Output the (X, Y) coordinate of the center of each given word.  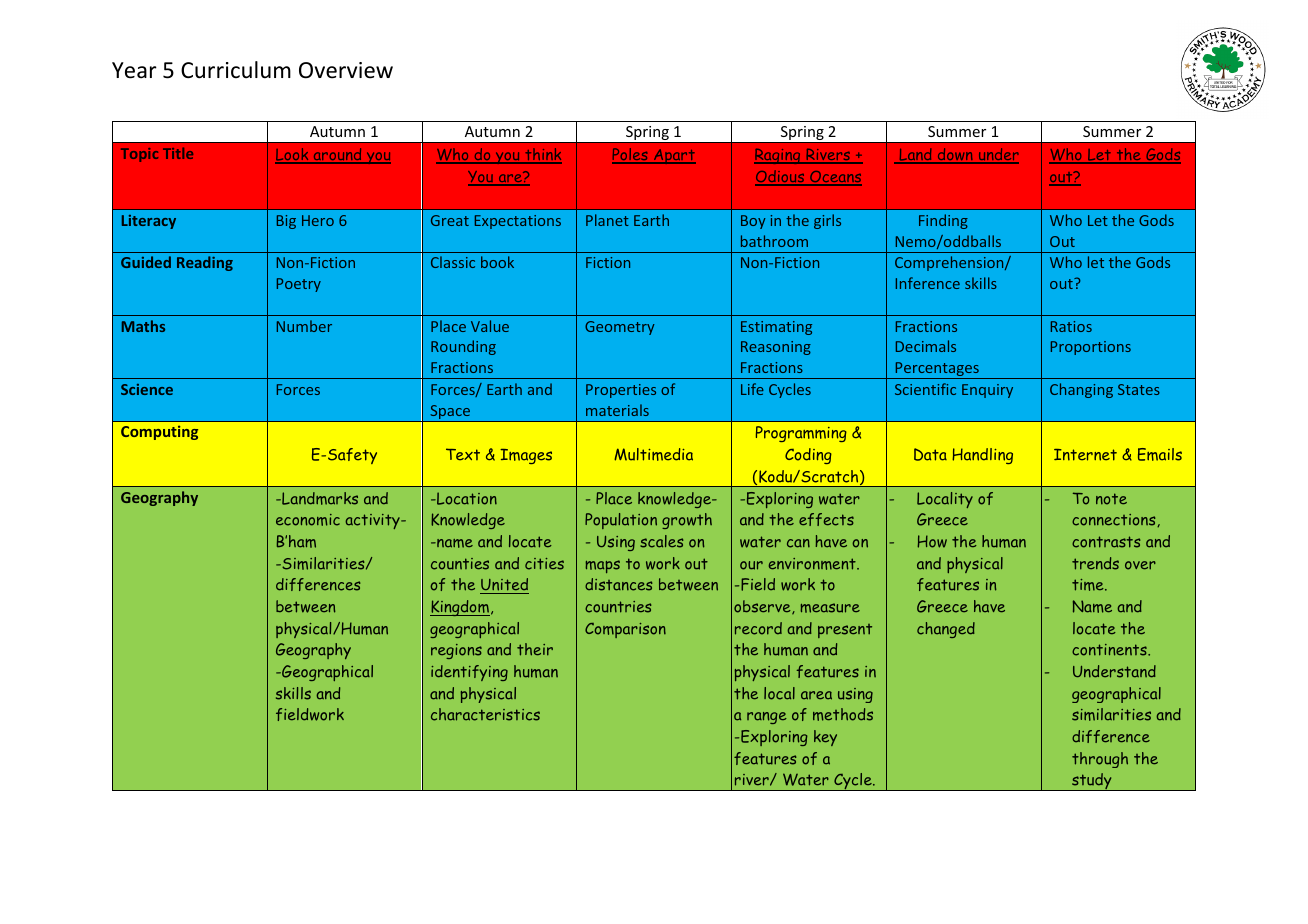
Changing (1081, 390)
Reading (205, 263)
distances (618, 584)
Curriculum (236, 70)
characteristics (485, 714)
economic (308, 520)
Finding (943, 221)
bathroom (774, 241)
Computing (159, 432)
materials (617, 410)
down (955, 155)
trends (1095, 563)
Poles (631, 155)
